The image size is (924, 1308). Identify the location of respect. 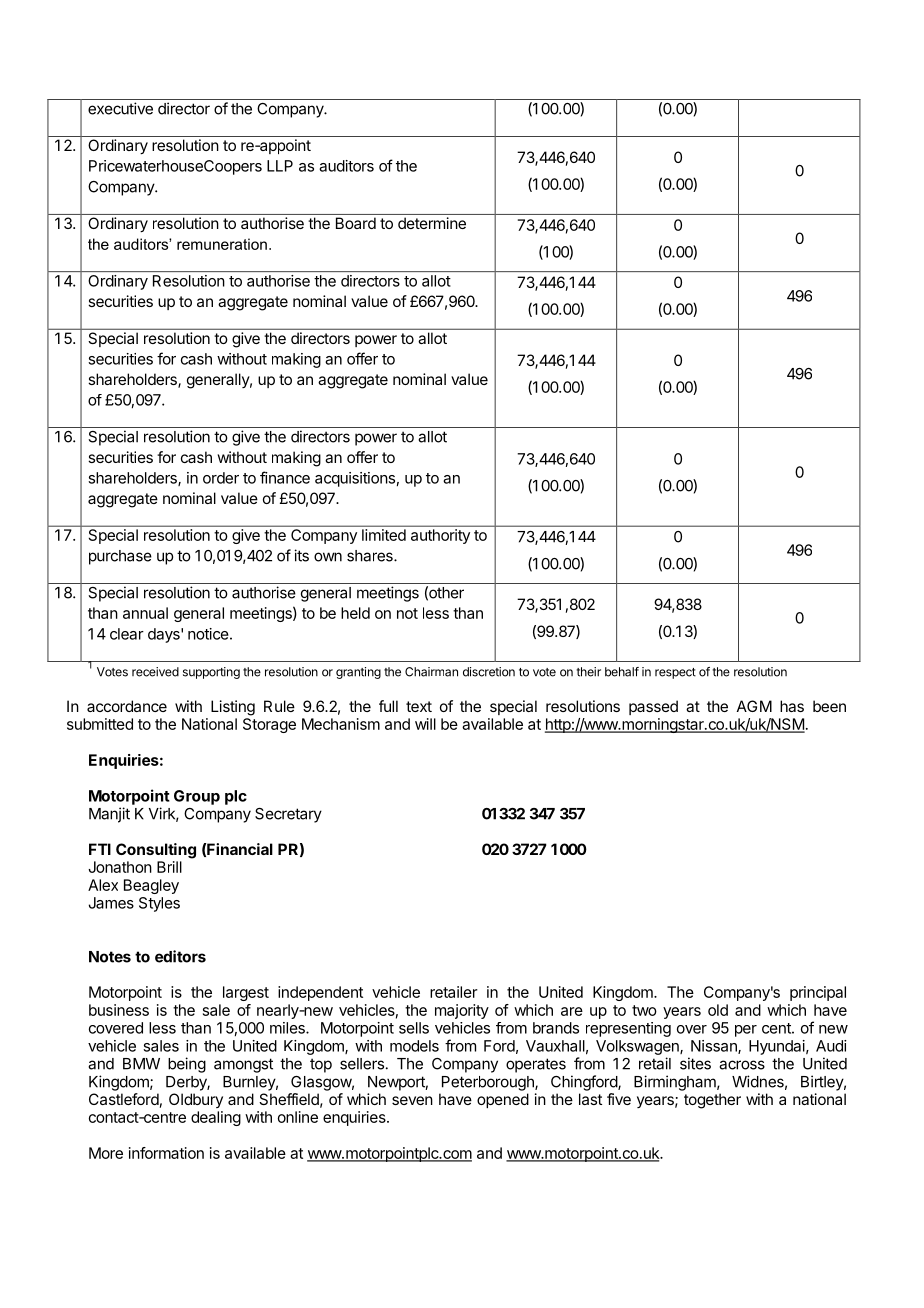
(675, 673).
